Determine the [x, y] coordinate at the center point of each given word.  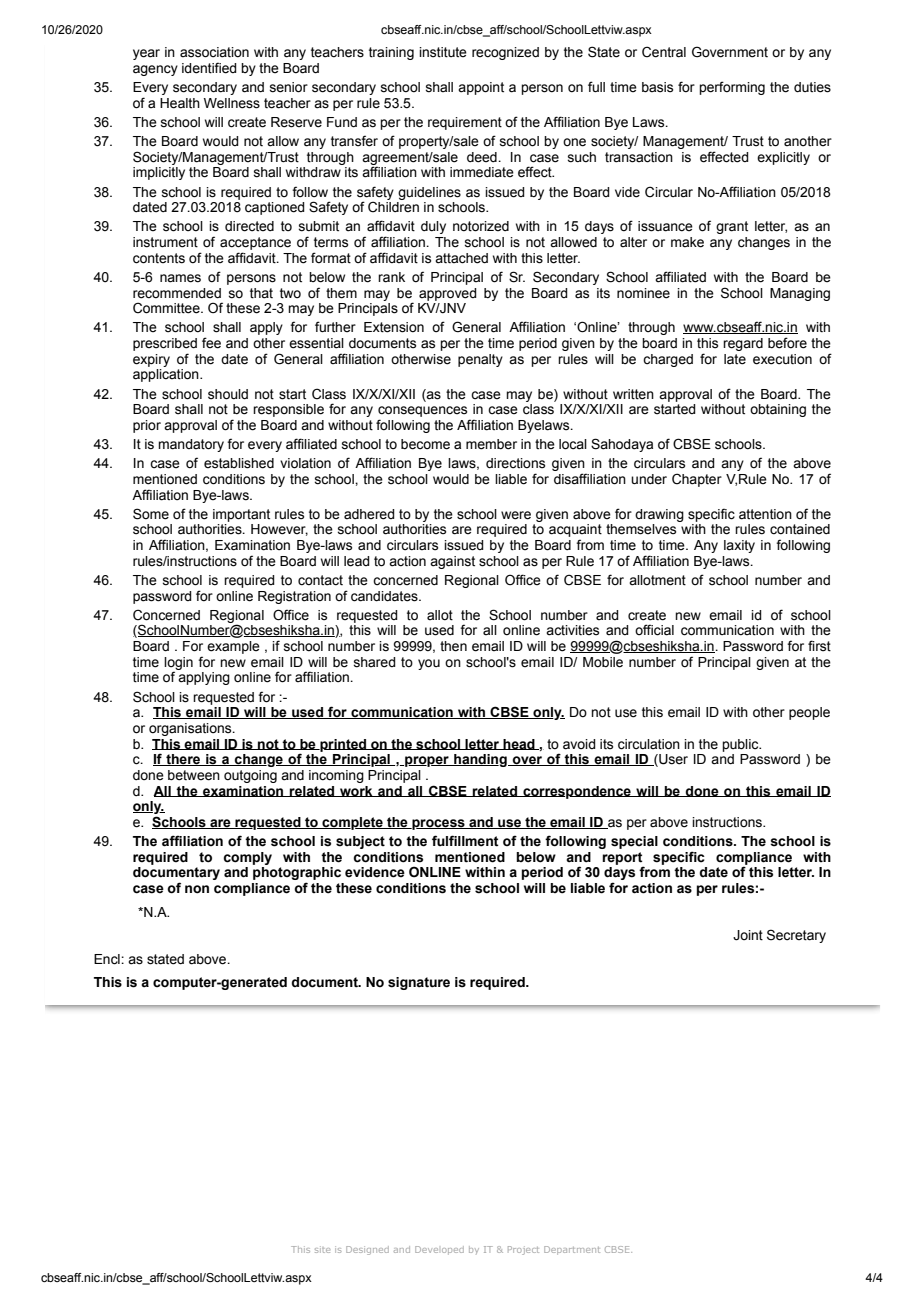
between [194, 775]
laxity [739, 546]
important [241, 515]
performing [732, 88]
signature [419, 983]
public [741, 745]
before [787, 343]
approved [448, 294]
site [322, 1249]
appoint [481, 88]
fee [211, 343]
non [197, 889]
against [452, 562]
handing [480, 760]
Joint [748, 935]
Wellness [232, 103]
